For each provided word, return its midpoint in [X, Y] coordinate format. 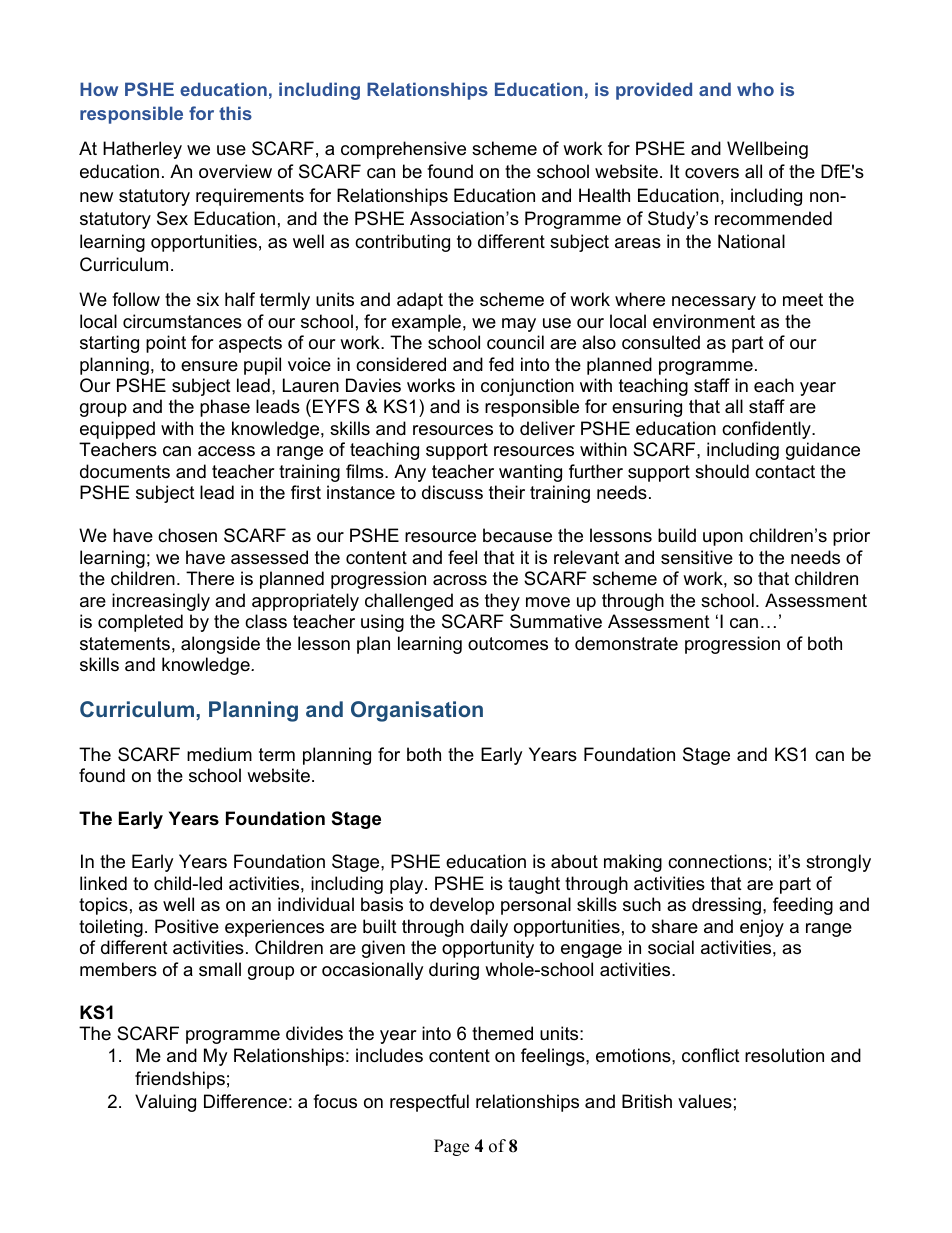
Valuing [165, 1103]
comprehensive [403, 150]
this [235, 113]
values [705, 1101]
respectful [429, 1103]
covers [712, 173]
